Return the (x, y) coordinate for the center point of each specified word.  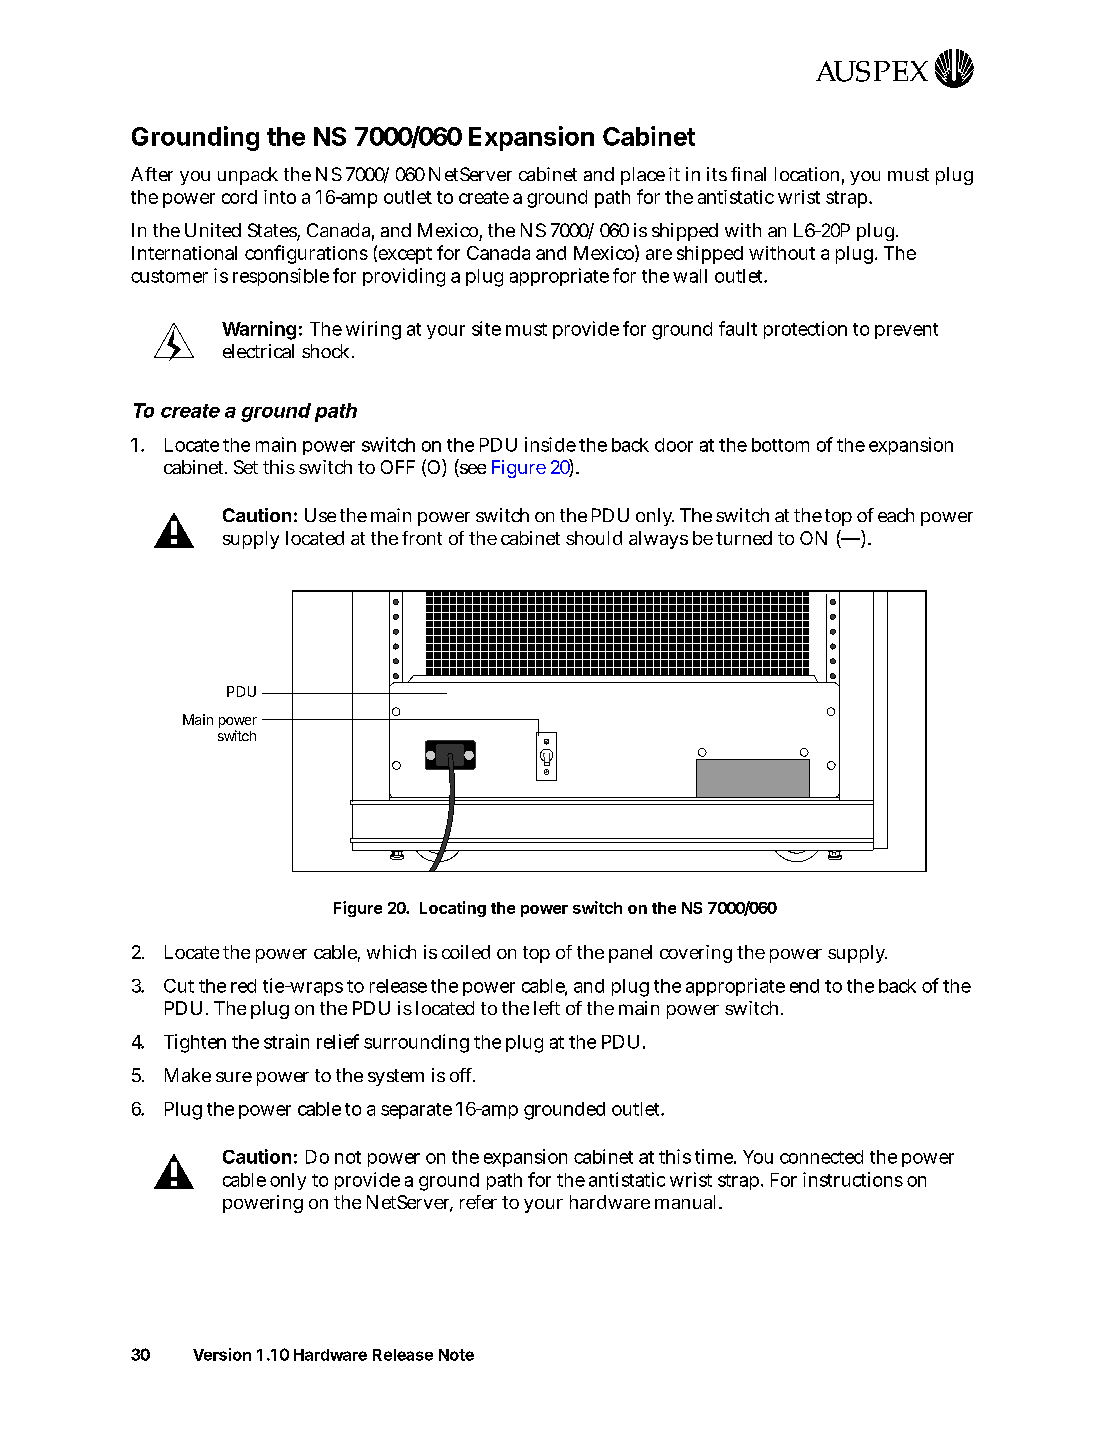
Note (456, 1355)
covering (696, 954)
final (748, 174)
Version (222, 1354)
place (643, 176)
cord (239, 197)
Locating (453, 909)
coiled (466, 952)
